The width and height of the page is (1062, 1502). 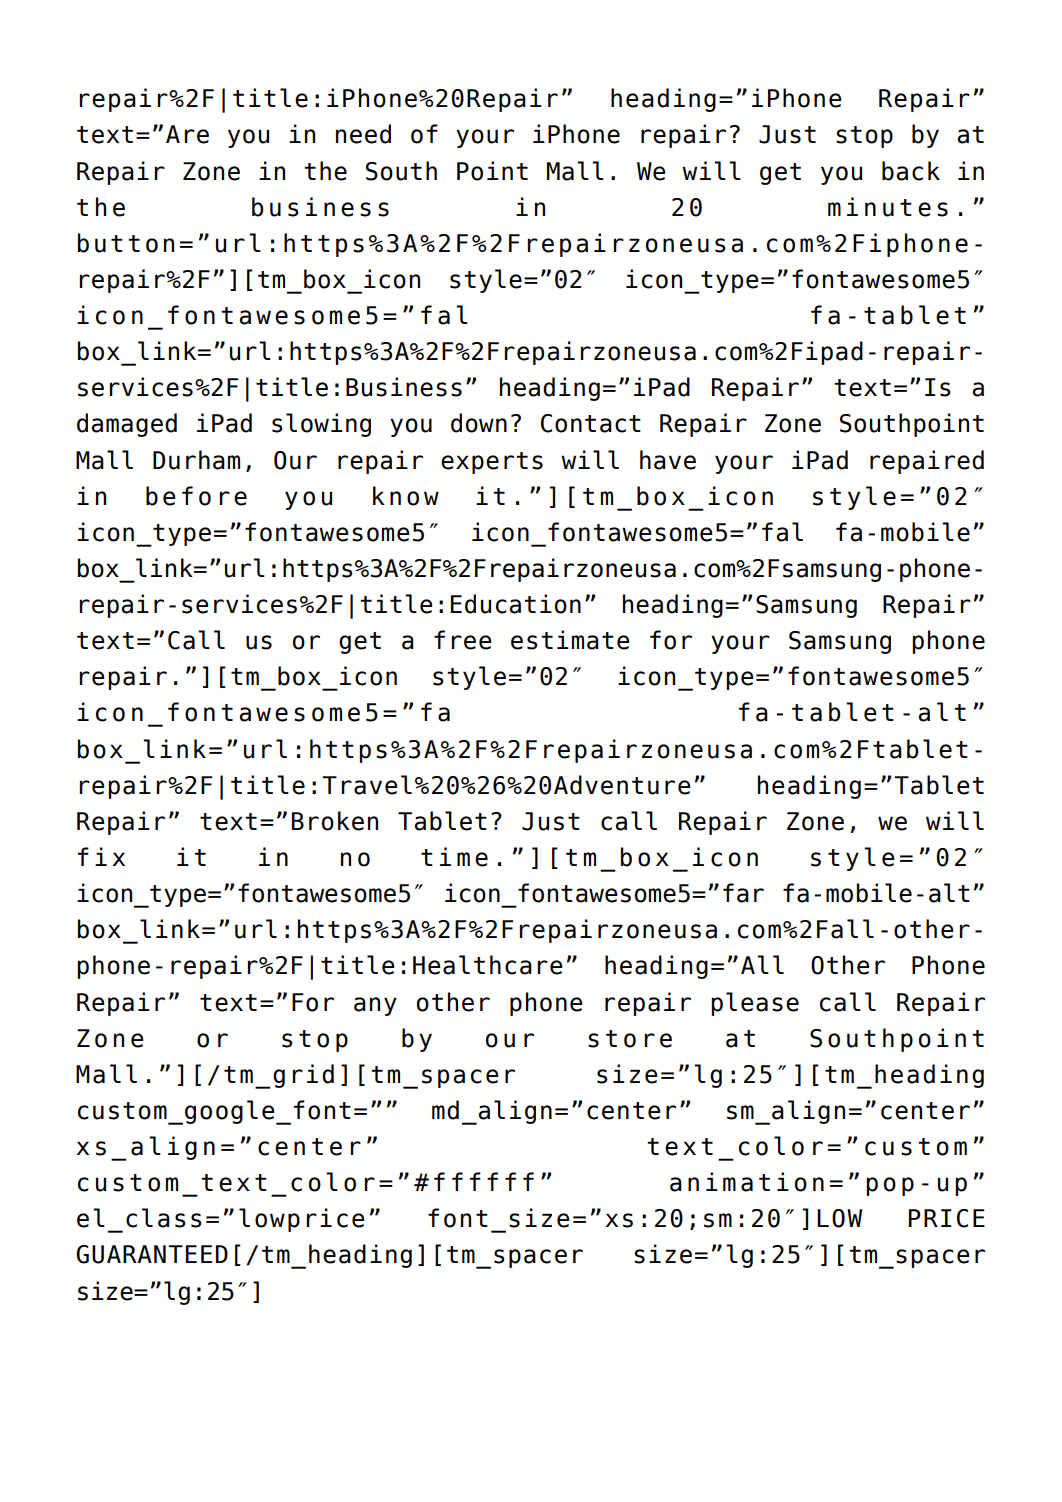 What do you see at coordinates (363, 134) in the page?
I see `need` at bounding box center [363, 134].
